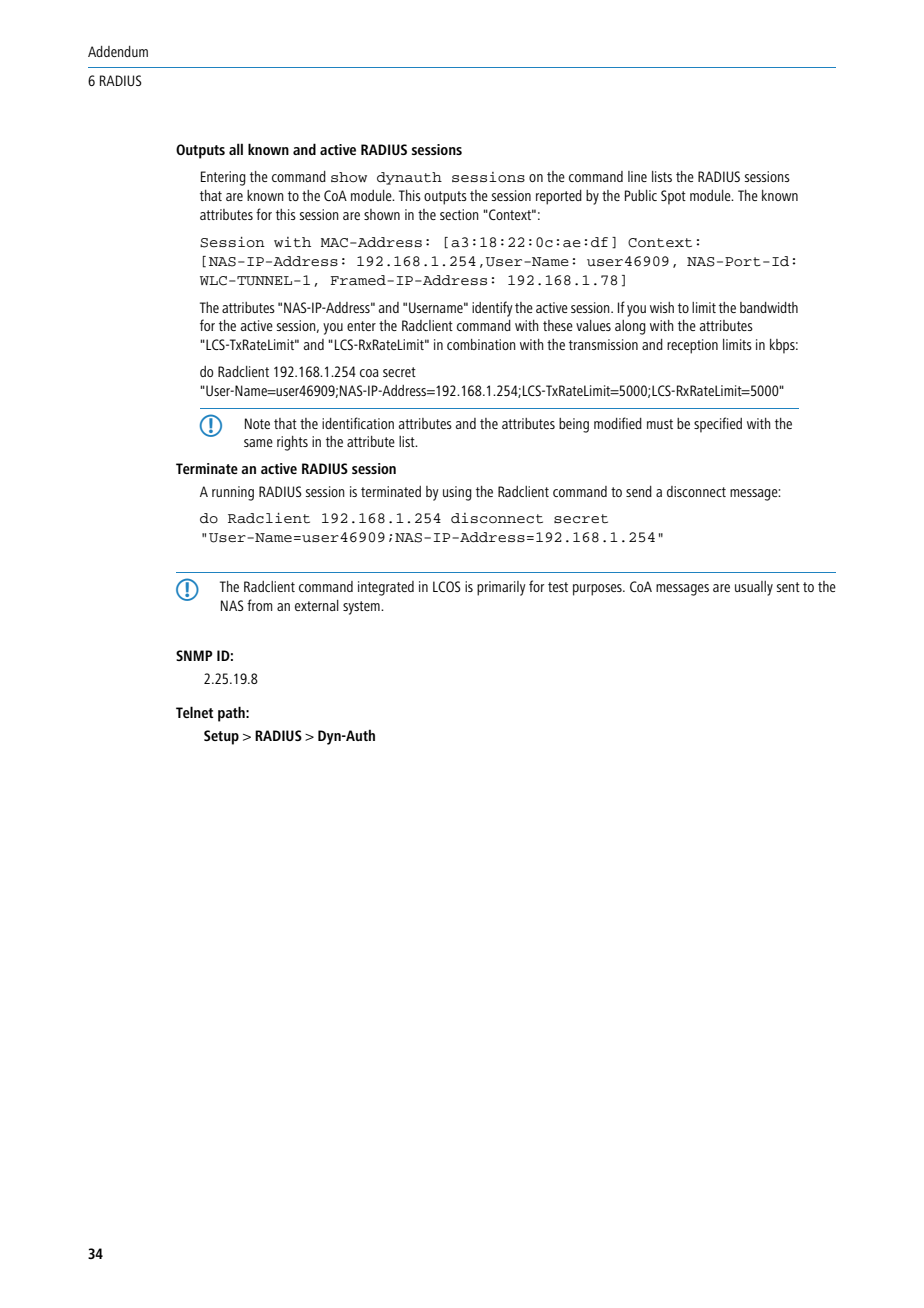 This document has width=924, height=1308. What do you see at coordinates (492, 309) in the document?
I see `identify` at bounding box center [492, 309].
